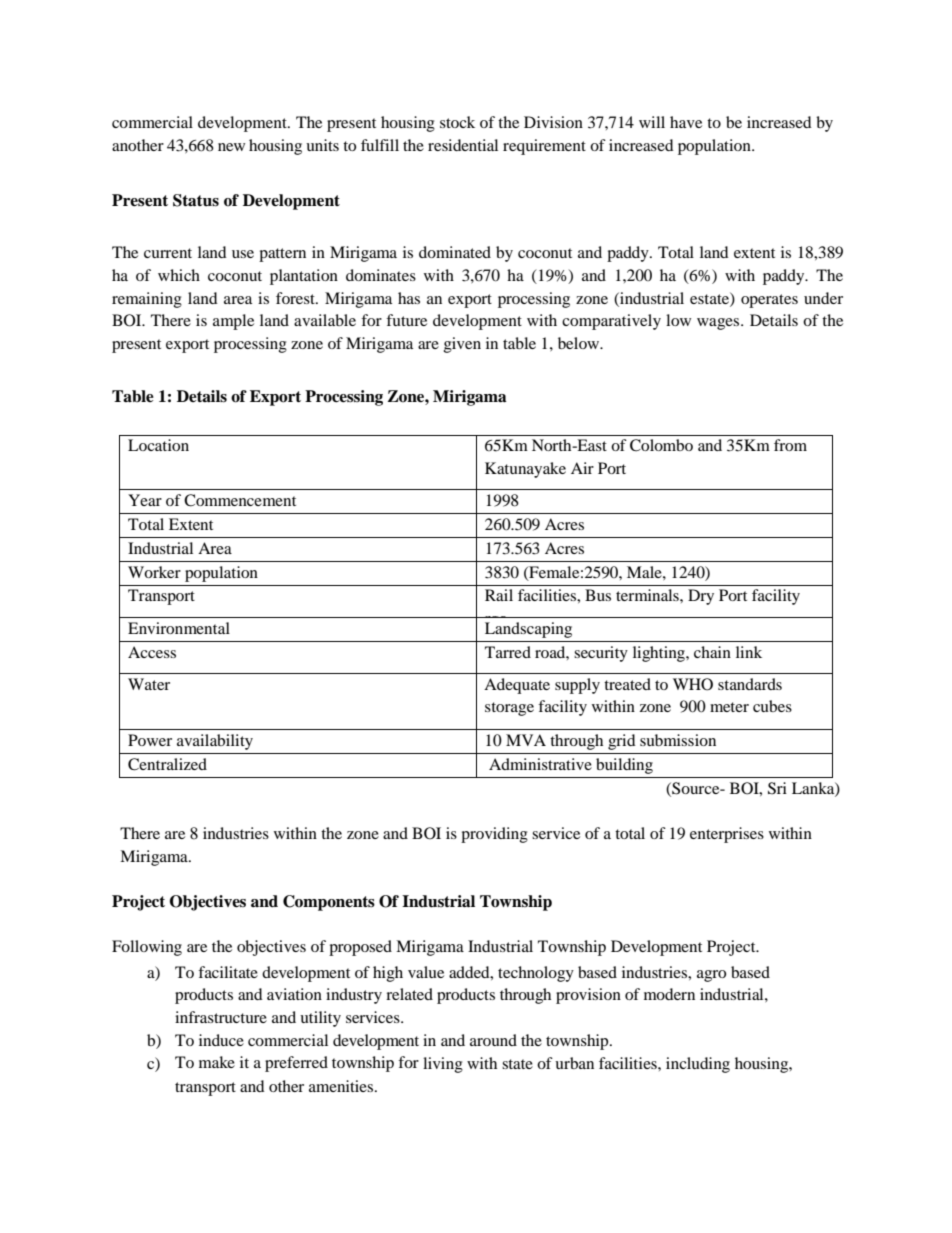 Image resolution: width=952 pixels, height=1233 pixels. I want to click on have, so click(686, 122).
